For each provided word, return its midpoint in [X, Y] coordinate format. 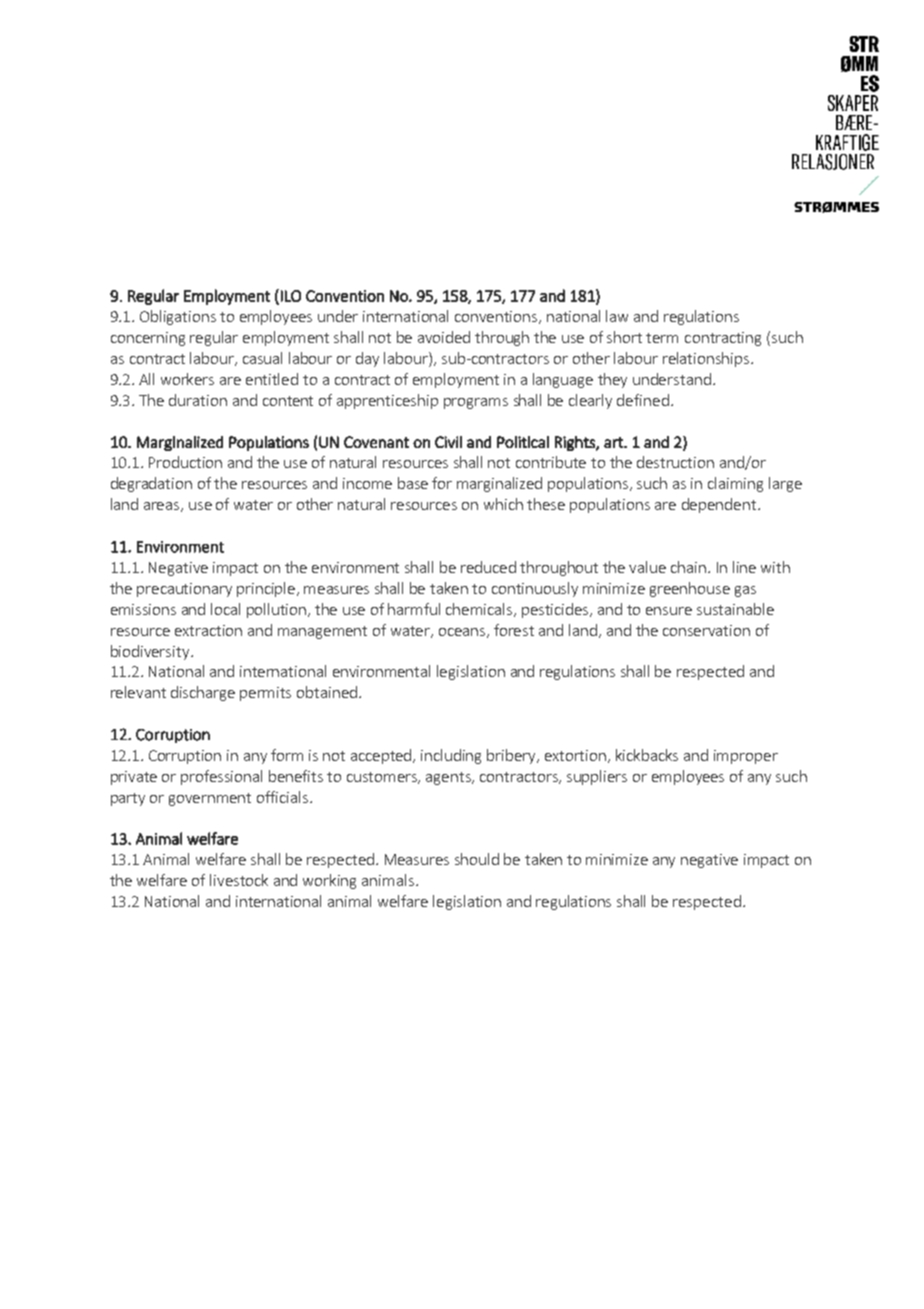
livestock [239, 880]
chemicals [480, 610]
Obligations [178, 317]
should [477, 859]
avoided [444, 337]
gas [745, 591]
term [662, 338]
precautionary [184, 590]
